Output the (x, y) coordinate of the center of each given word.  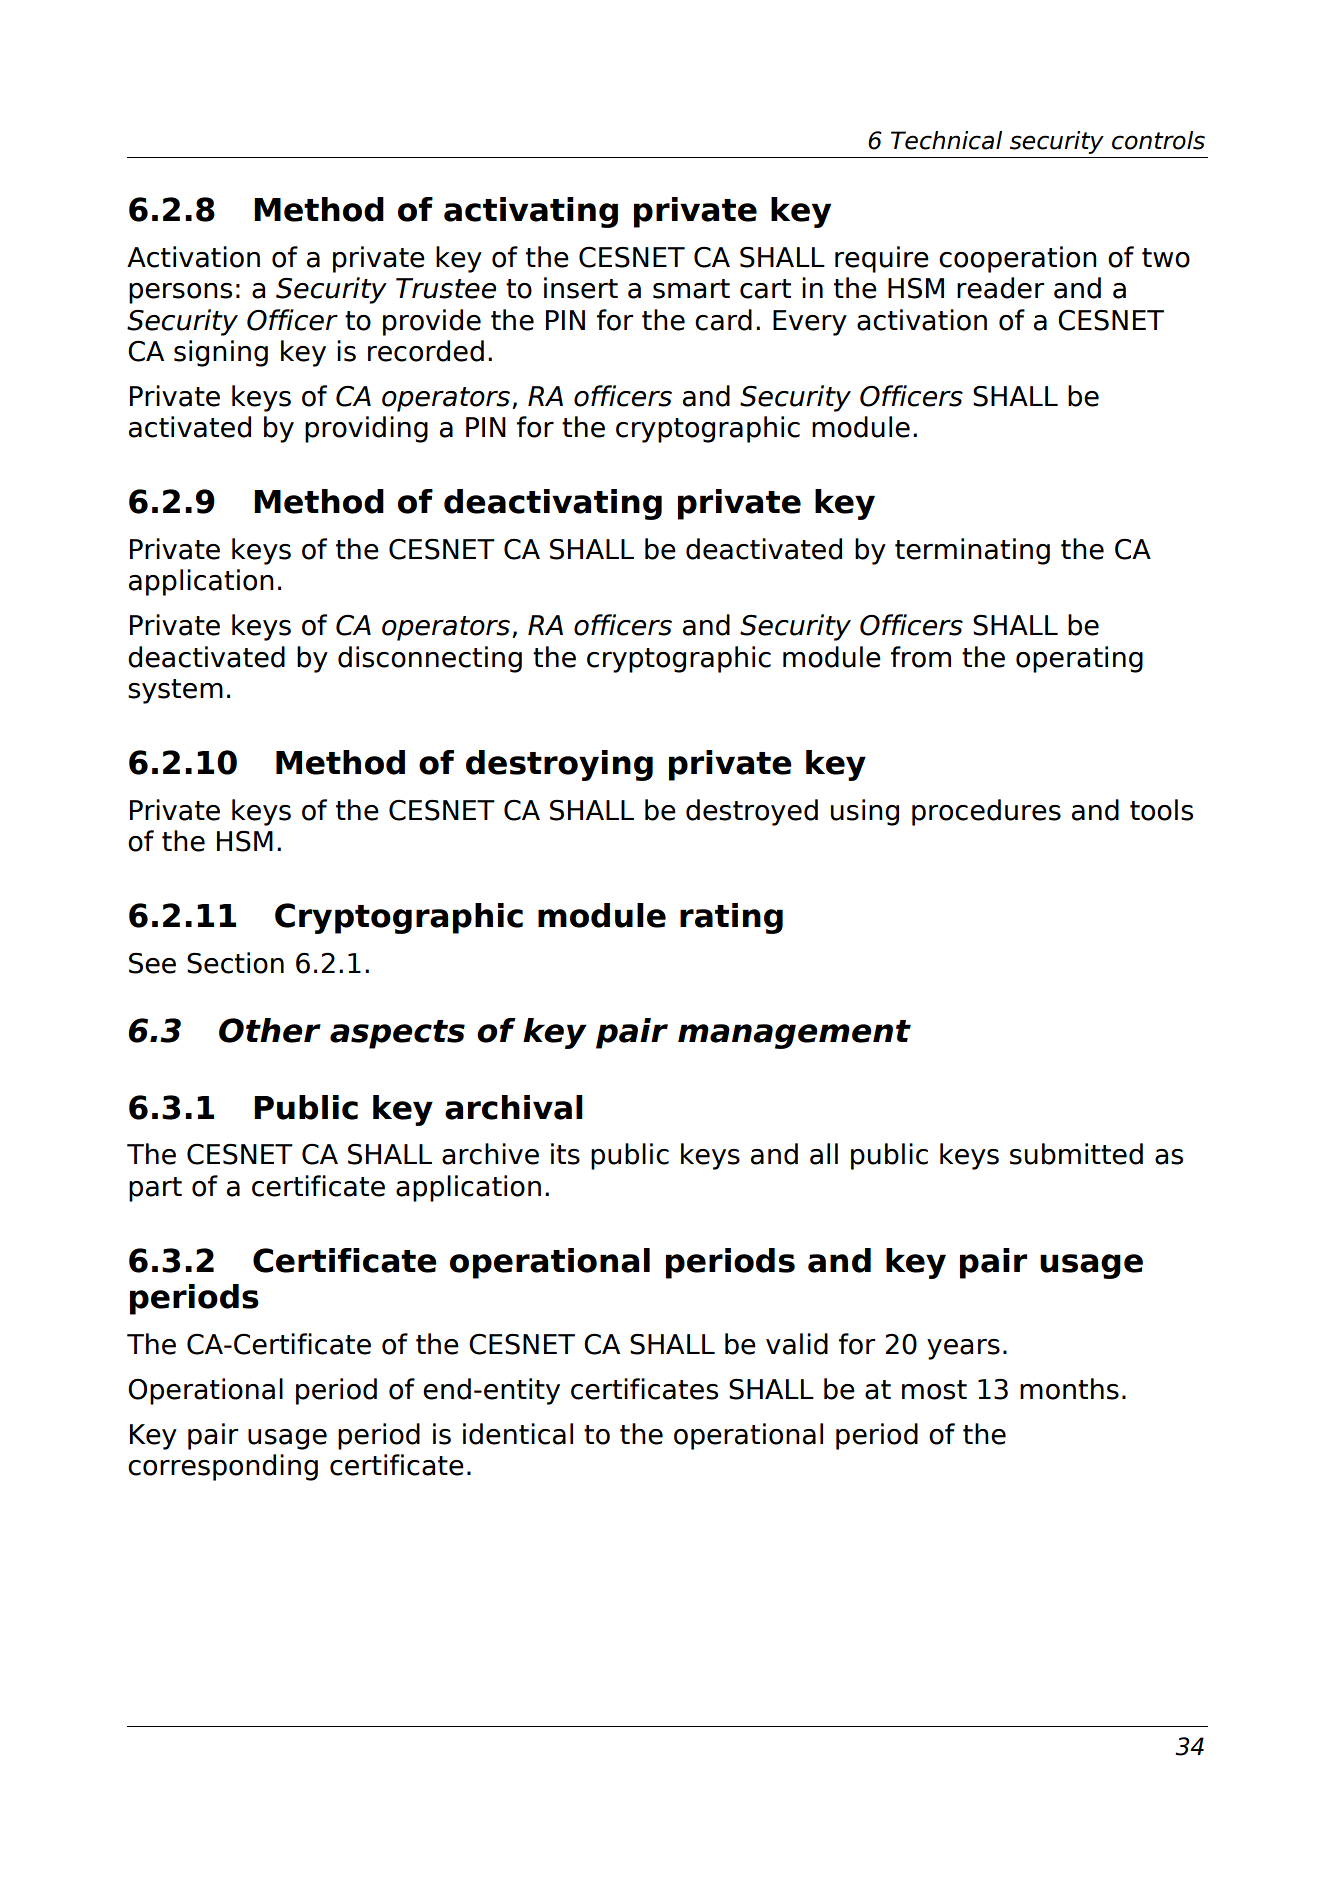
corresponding (223, 1467)
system (175, 691)
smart (691, 289)
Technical (946, 140)
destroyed (752, 812)
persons (180, 293)
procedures (986, 812)
